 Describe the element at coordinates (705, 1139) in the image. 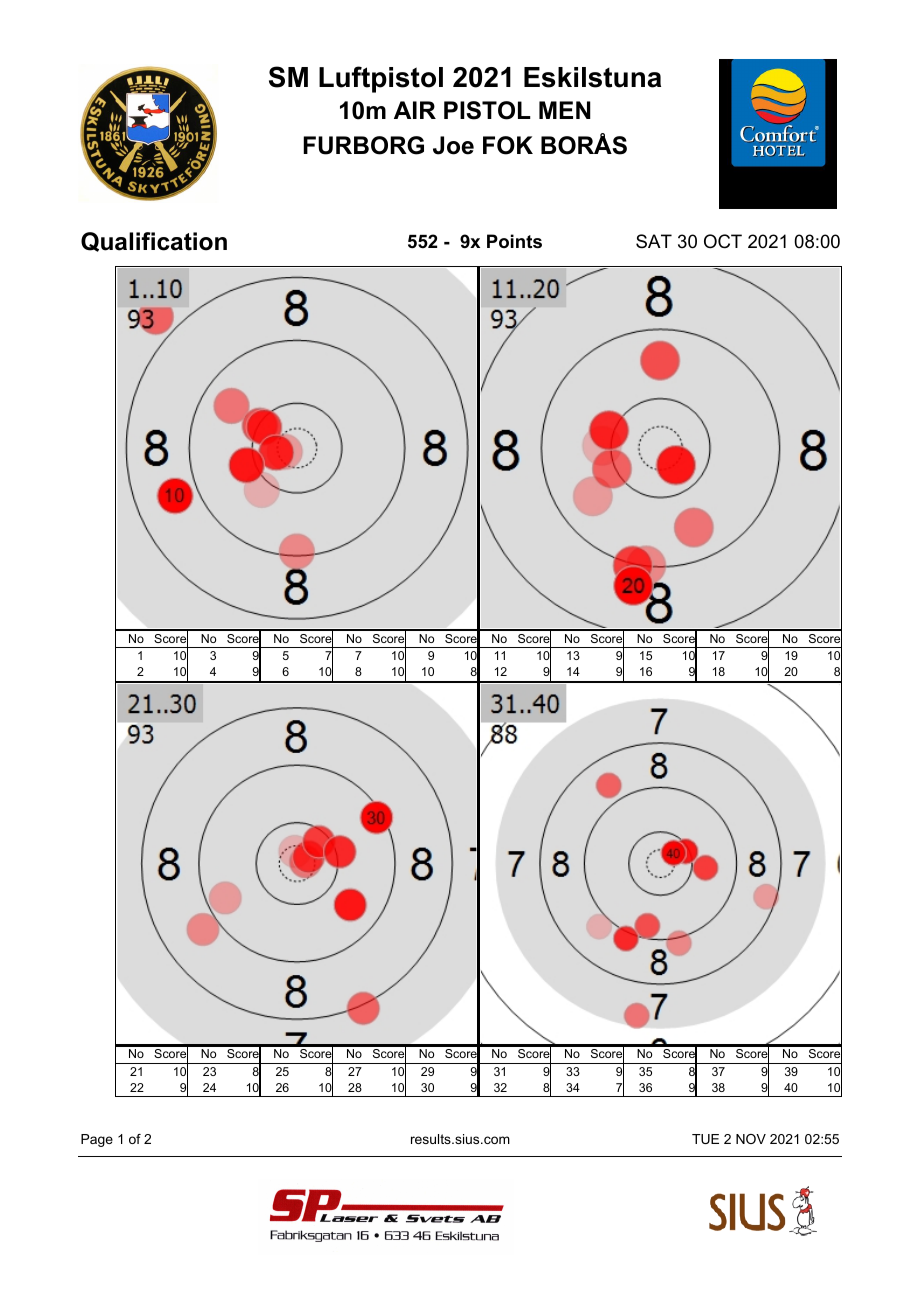

I see `TUE` at that location.
